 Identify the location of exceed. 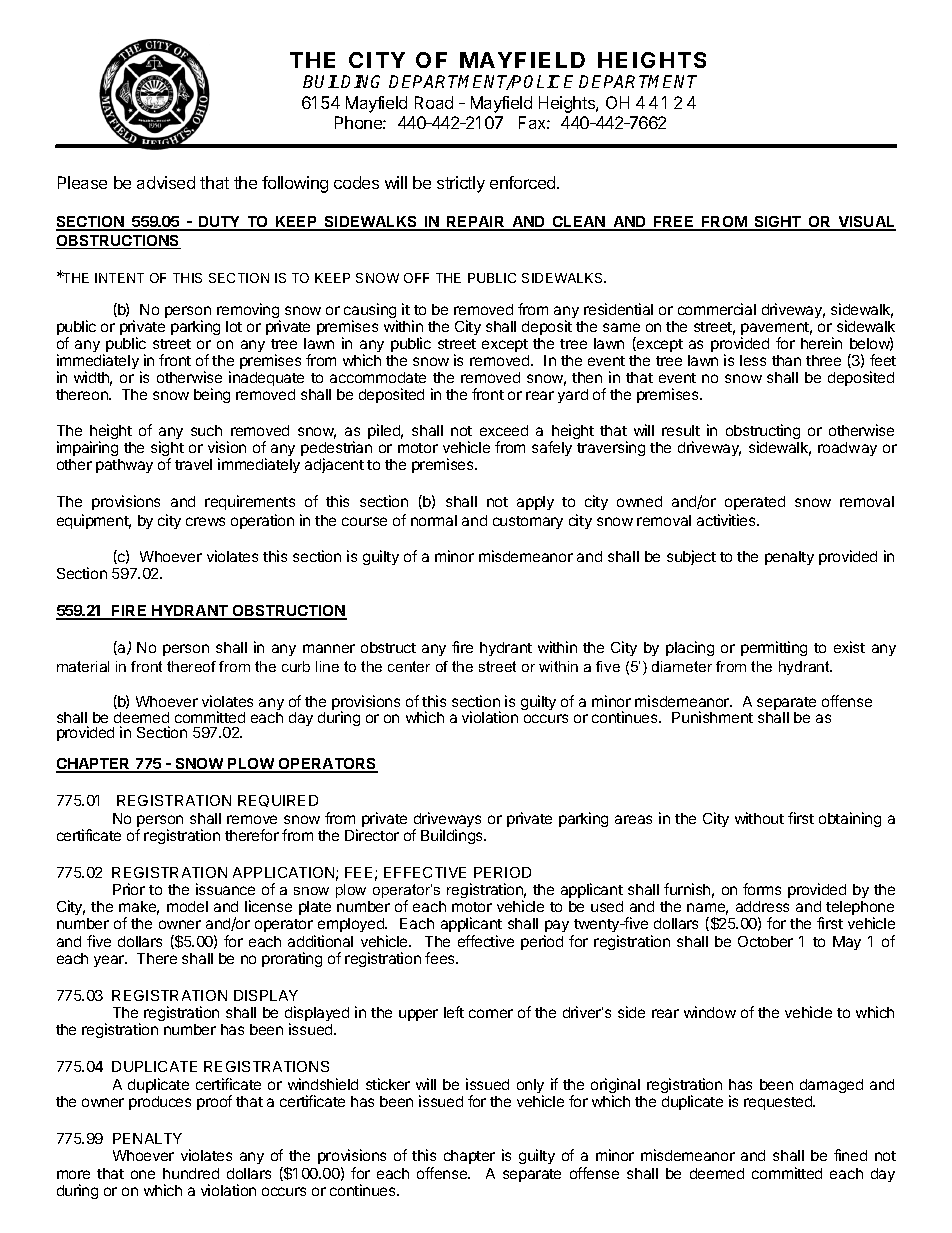
(504, 430).
